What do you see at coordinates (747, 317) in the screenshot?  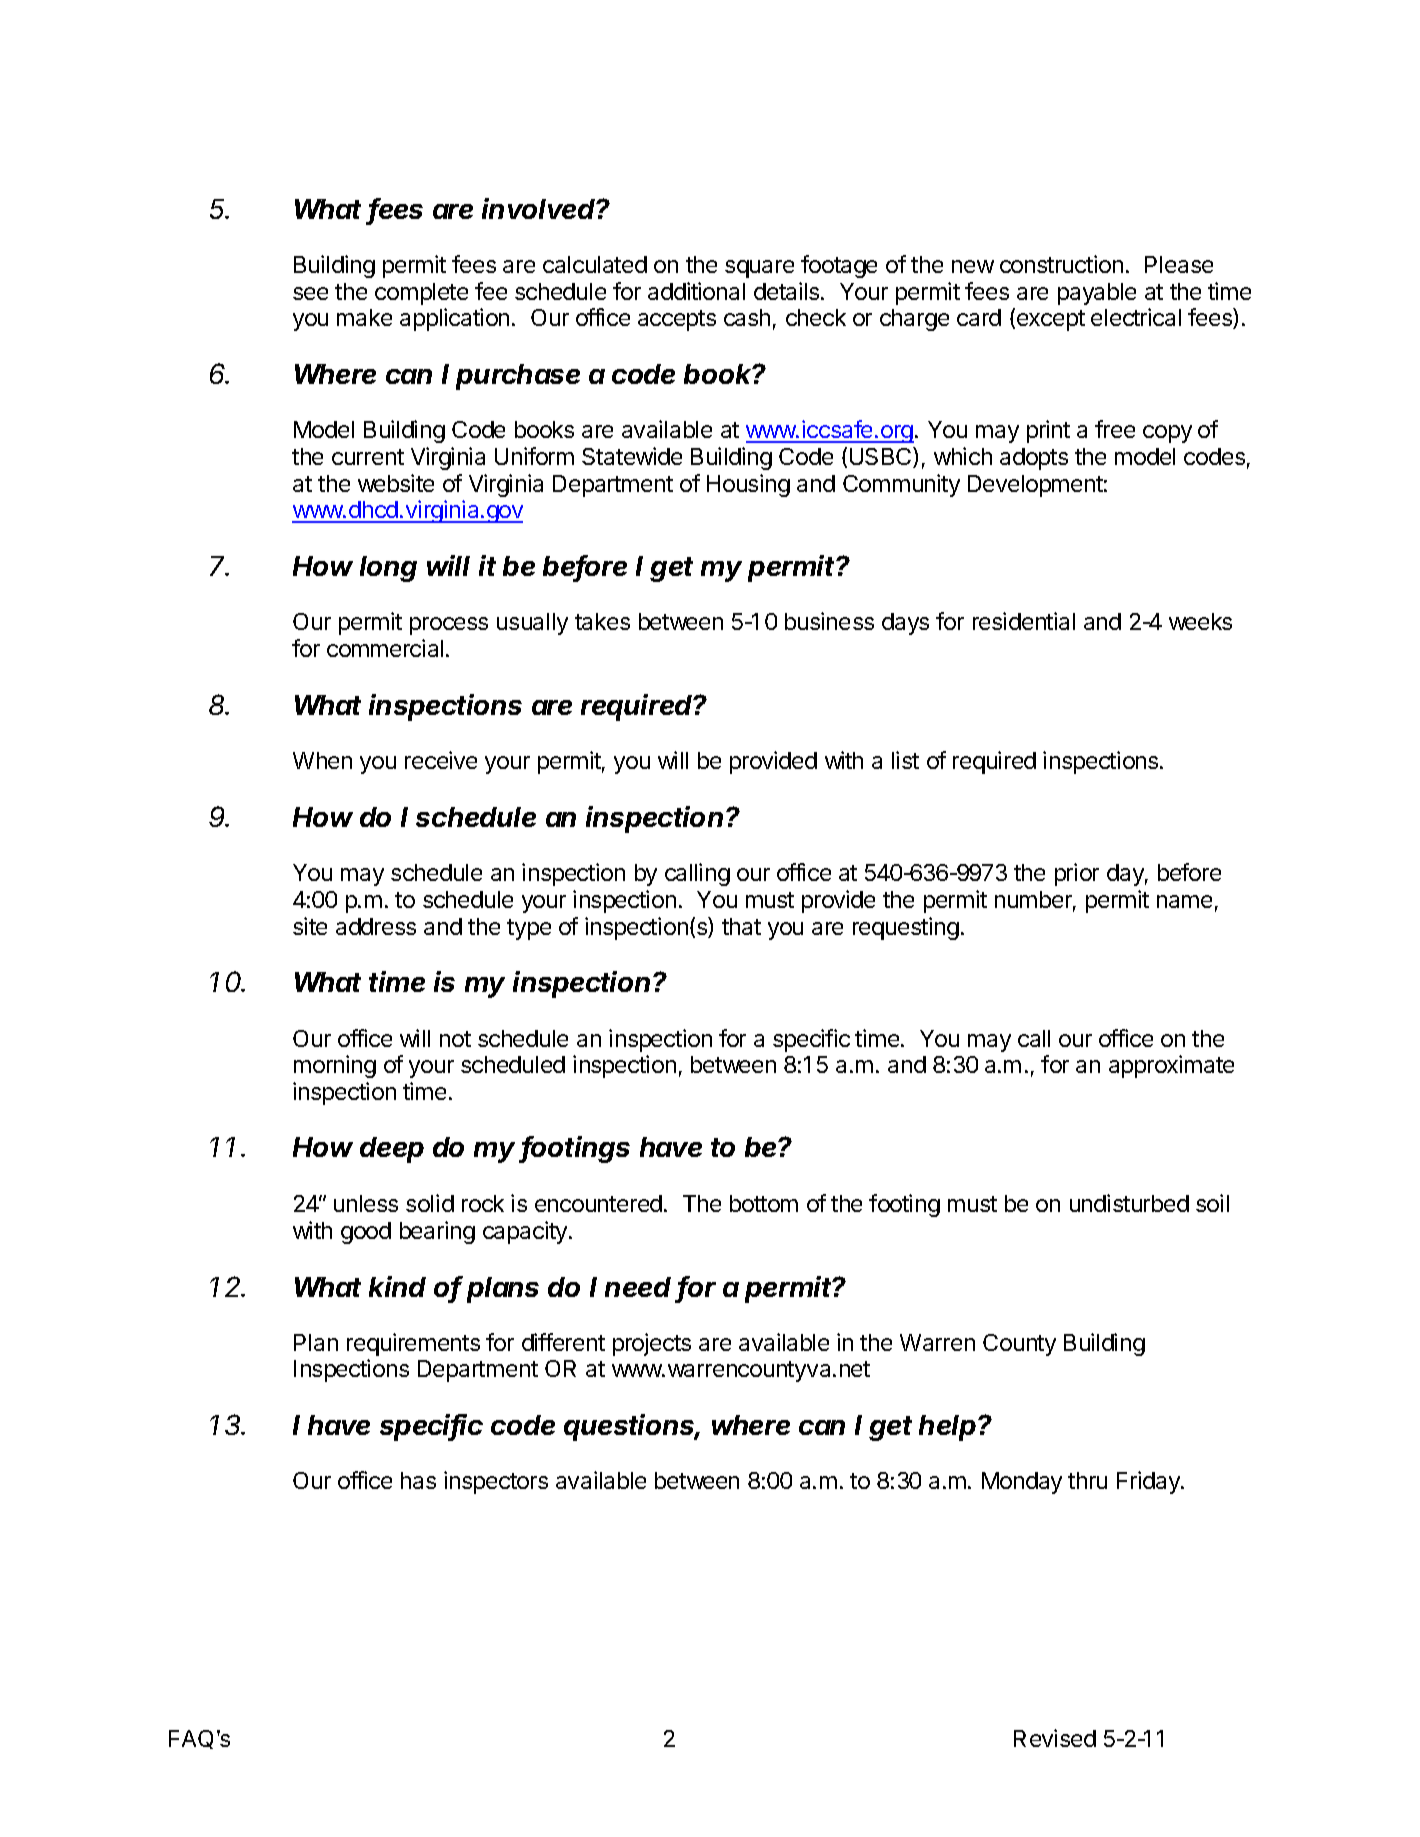 I see `cash` at bounding box center [747, 317].
